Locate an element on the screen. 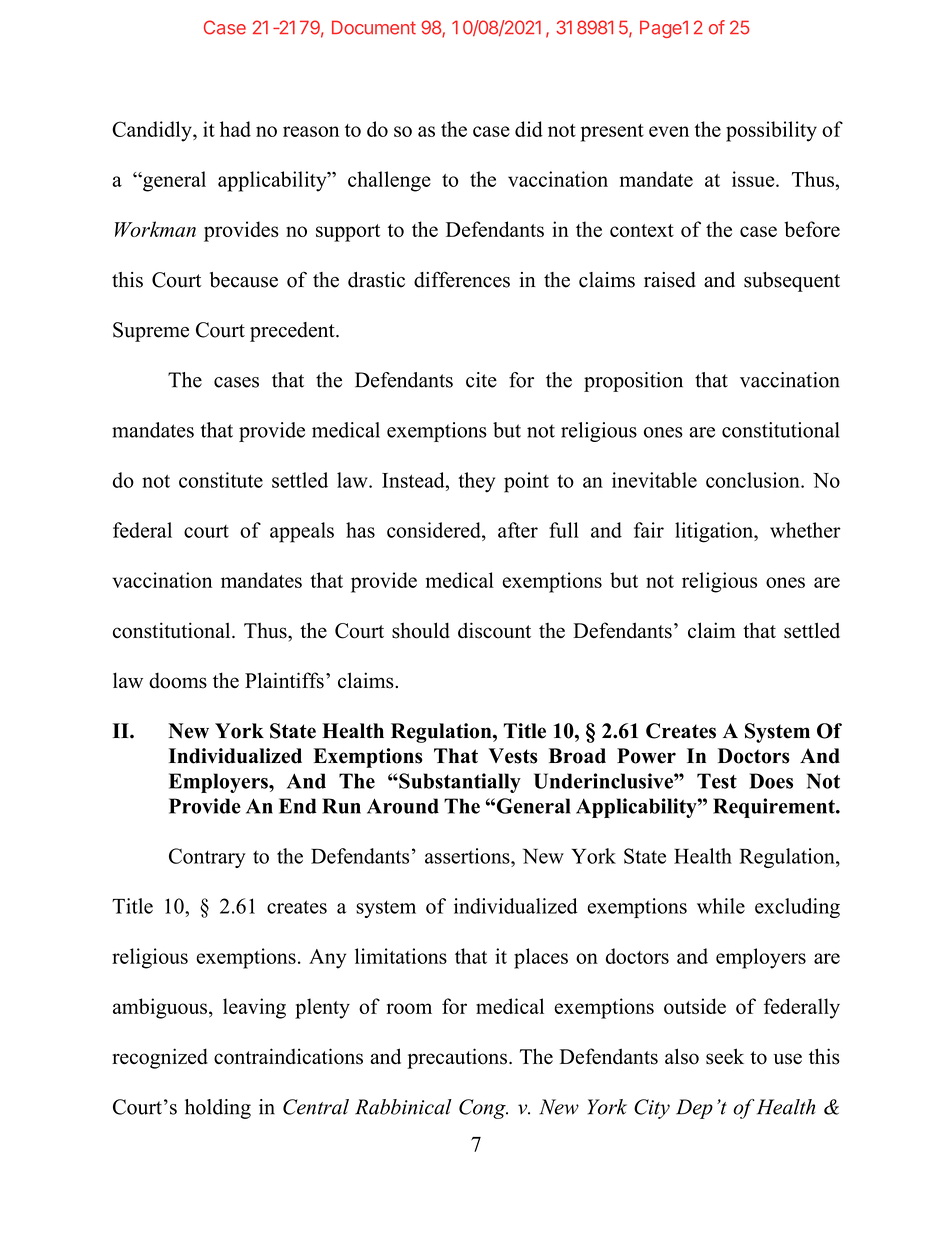 The width and height of the screenshot is (952, 1233). after is located at coordinates (518, 530).
